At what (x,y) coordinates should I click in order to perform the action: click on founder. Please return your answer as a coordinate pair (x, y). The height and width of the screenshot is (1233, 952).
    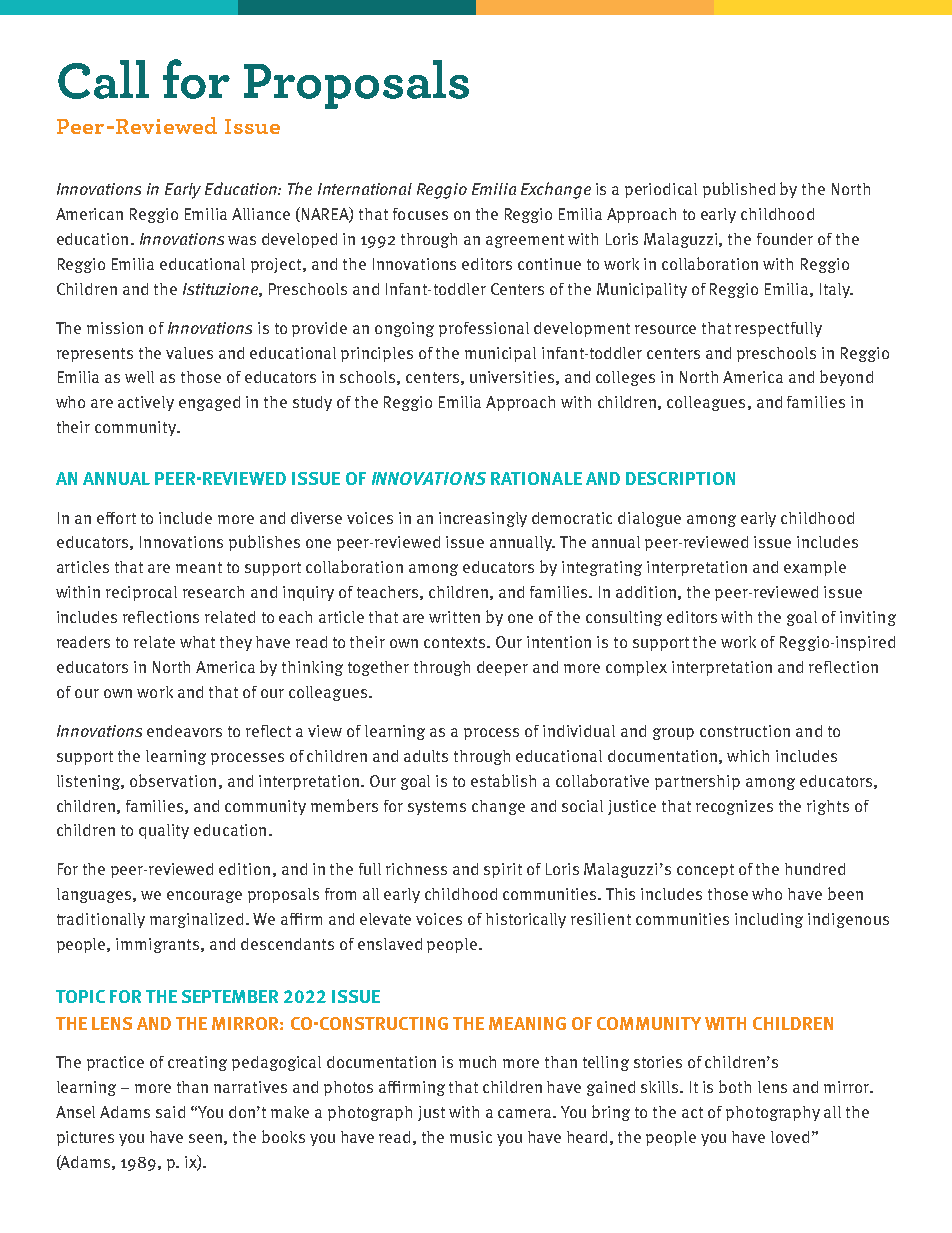
    Looking at the image, I should click on (785, 239).
